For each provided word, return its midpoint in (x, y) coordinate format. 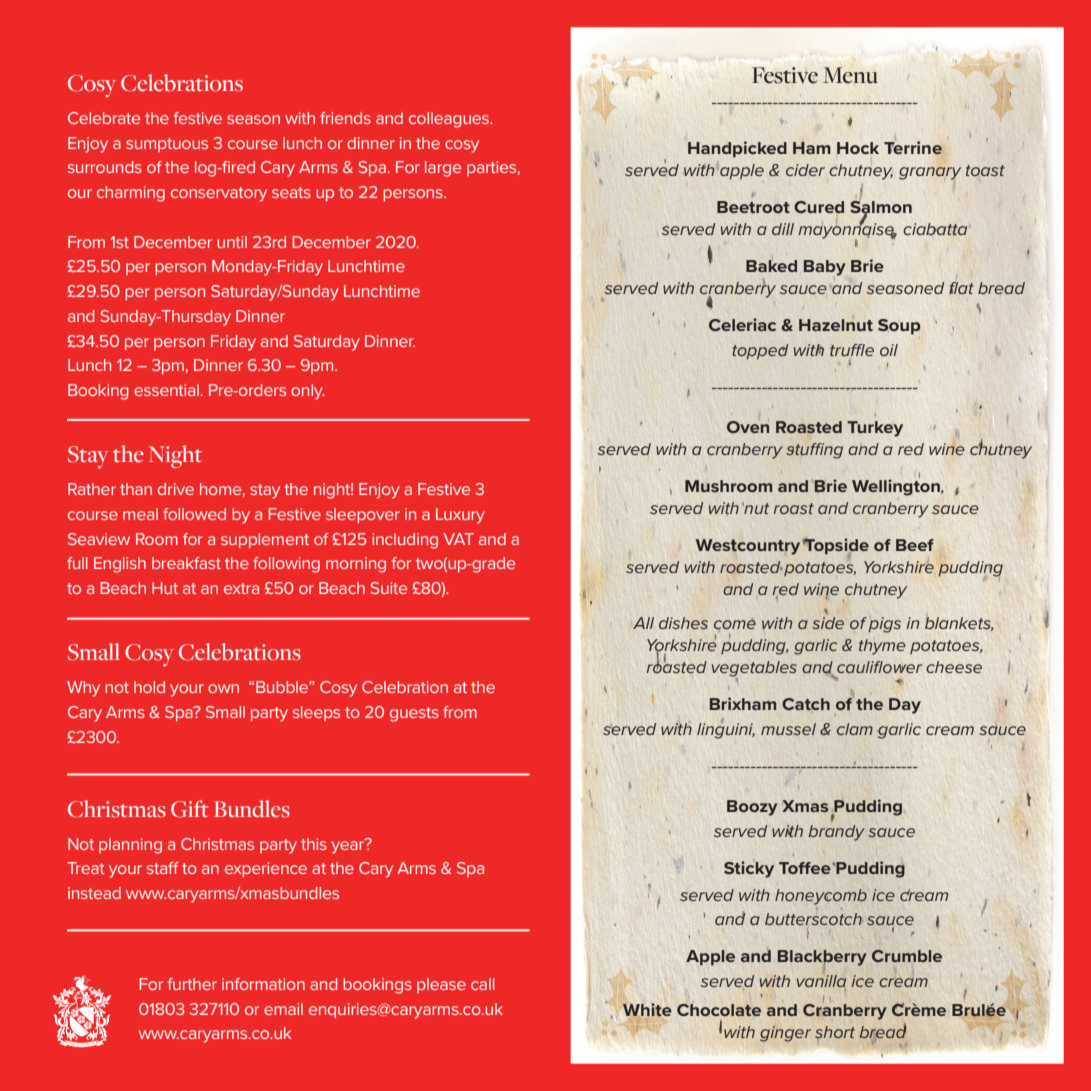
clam (854, 729)
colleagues (450, 120)
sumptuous (167, 145)
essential (166, 390)
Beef (915, 545)
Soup (899, 327)
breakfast (186, 563)
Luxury (460, 516)
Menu (850, 75)
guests (414, 714)
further (192, 984)
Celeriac (742, 324)
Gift (190, 809)
